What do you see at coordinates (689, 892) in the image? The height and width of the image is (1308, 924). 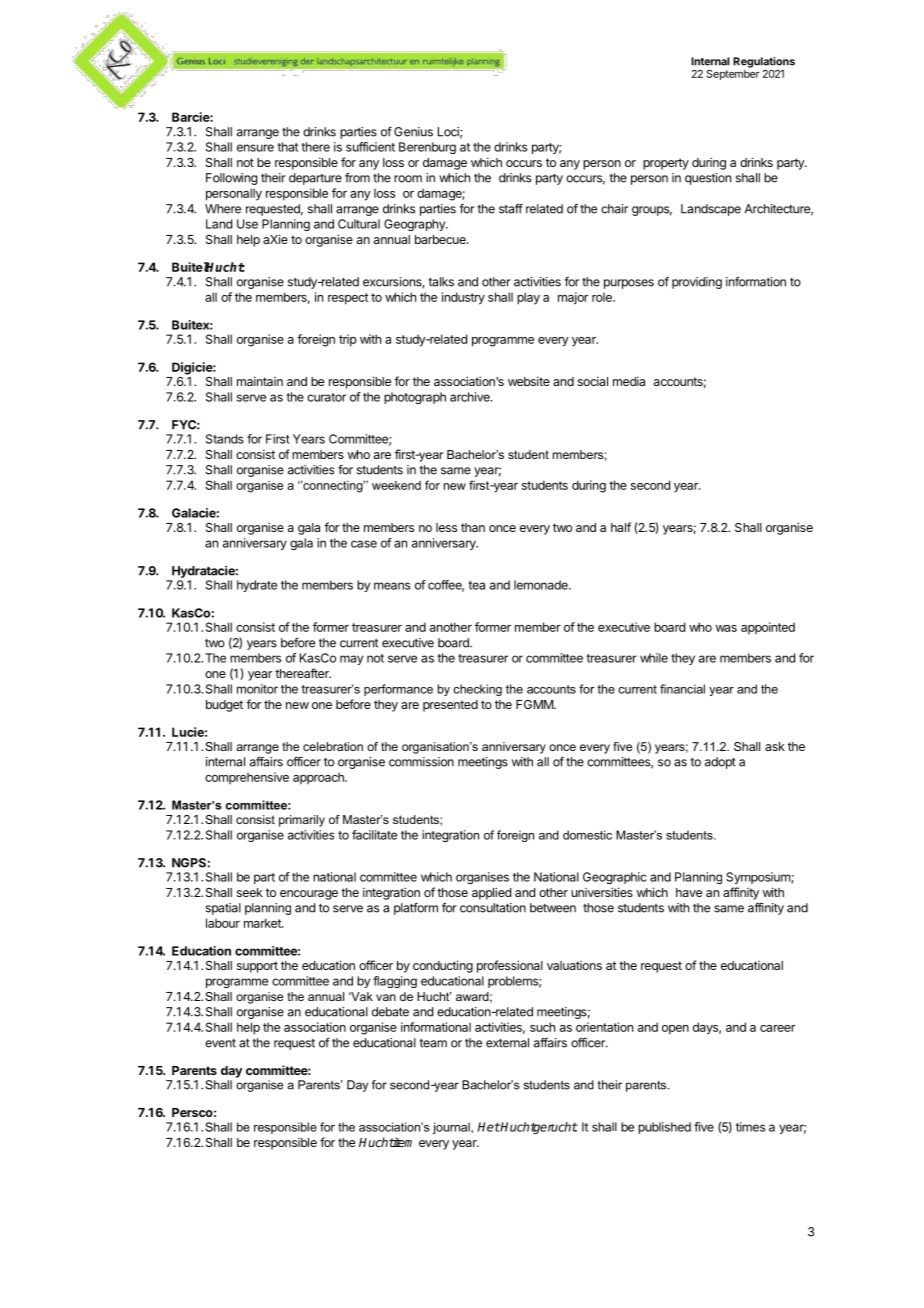 I see `have` at bounding box center [689, 892].
